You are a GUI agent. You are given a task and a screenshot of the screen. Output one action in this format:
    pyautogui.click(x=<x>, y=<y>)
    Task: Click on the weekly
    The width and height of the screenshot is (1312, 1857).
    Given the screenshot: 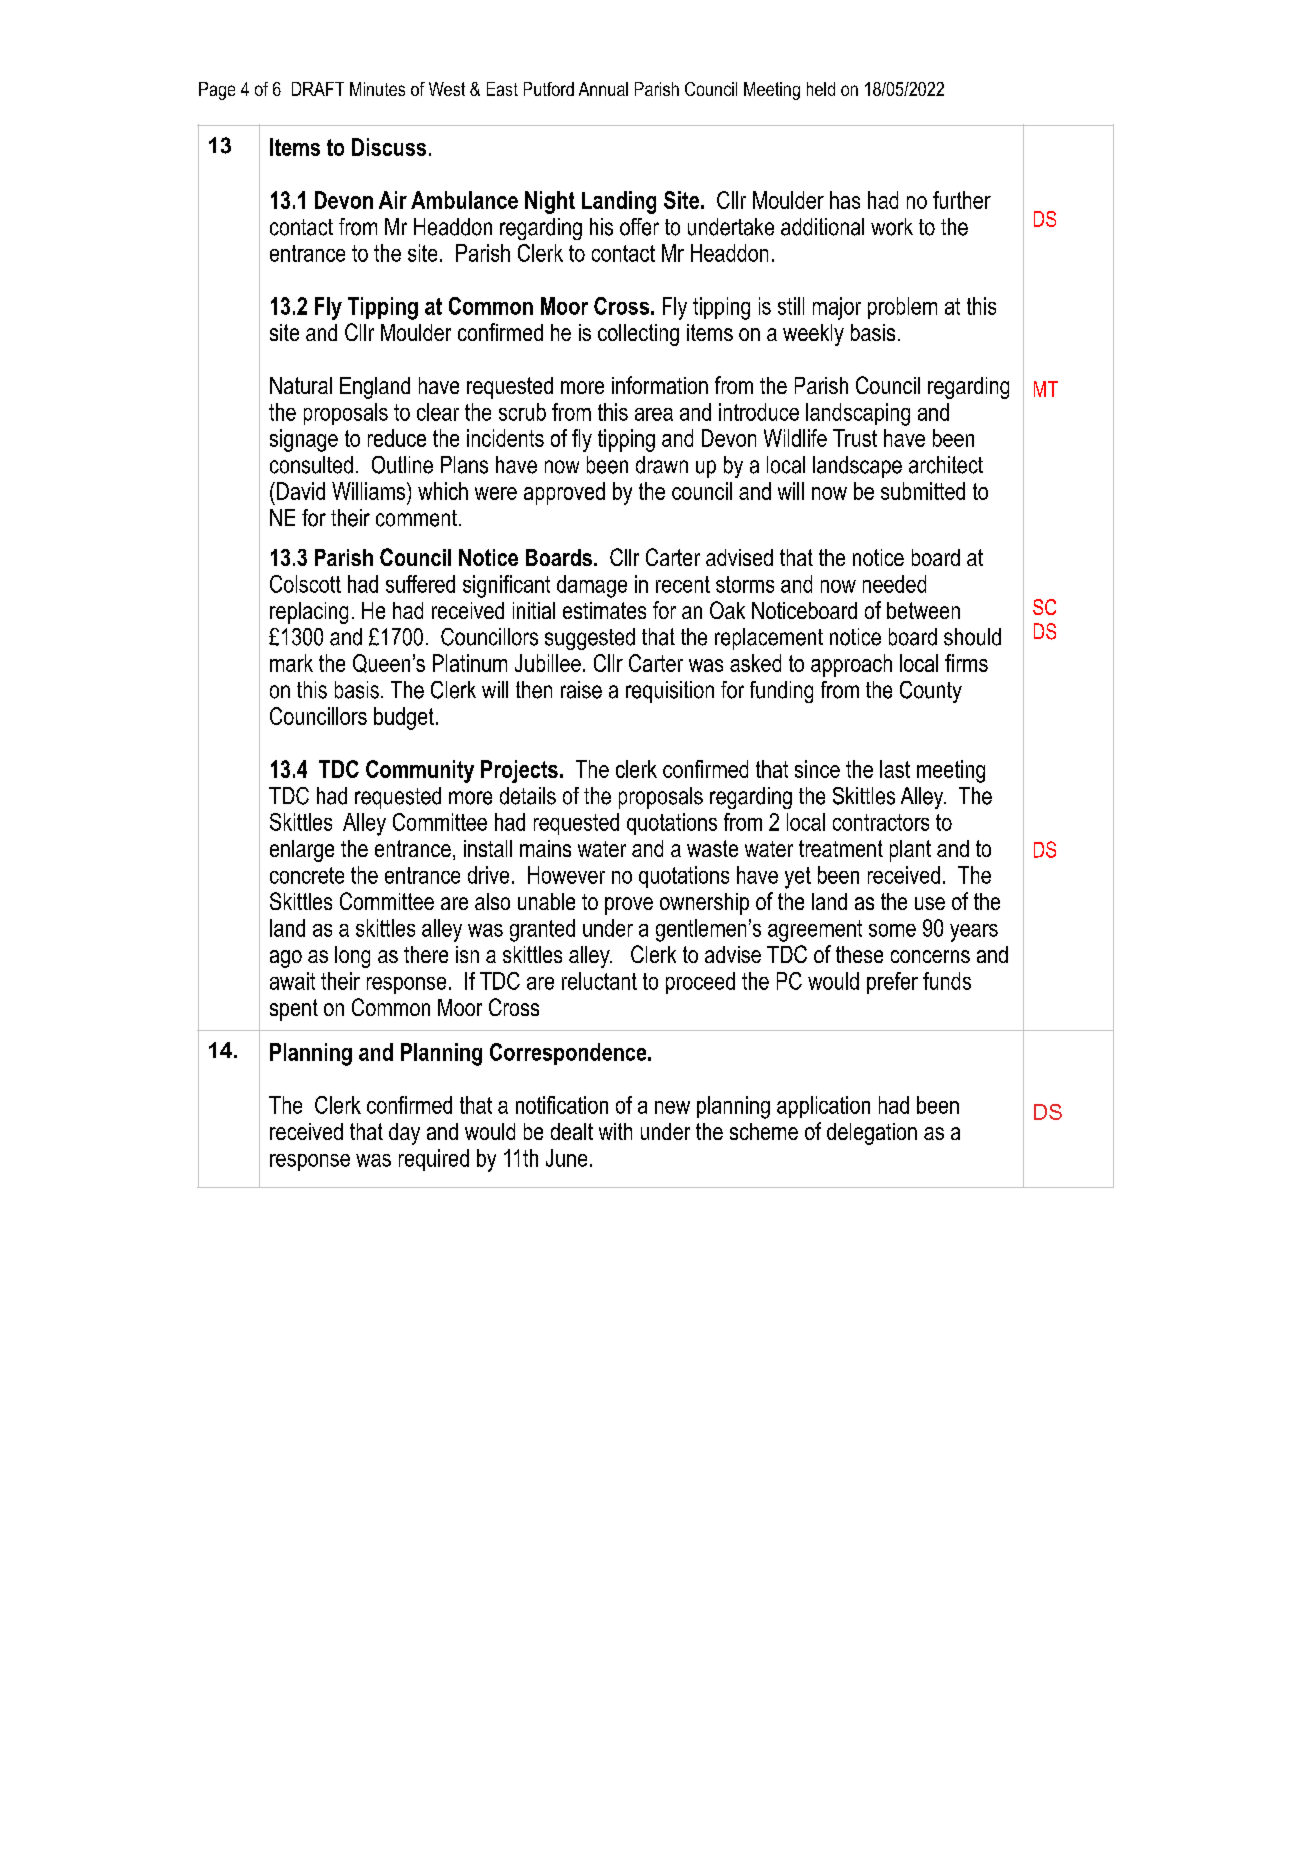 What is the action you would take?
    pyautogui.click(x=813, y=335)
